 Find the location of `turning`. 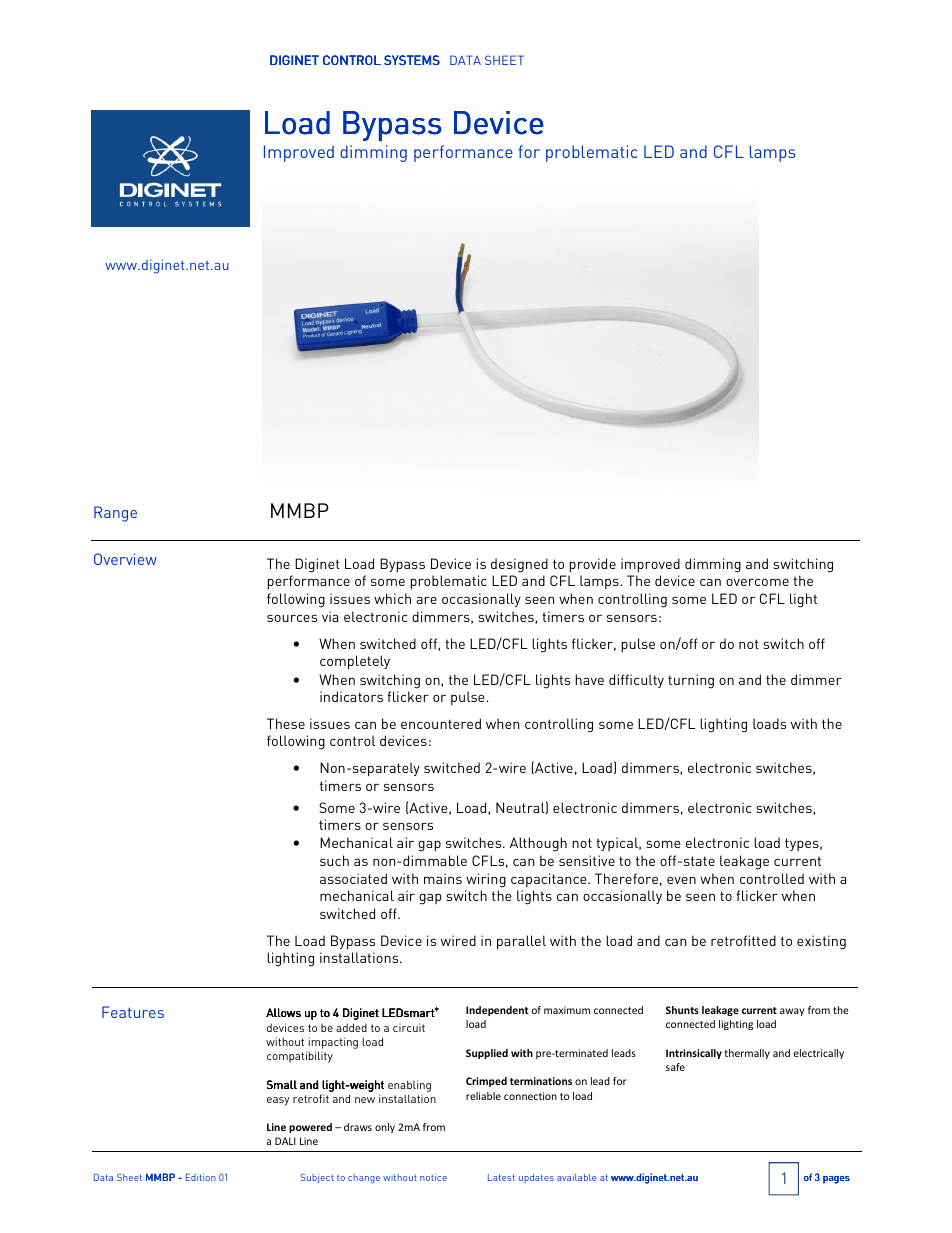

turning is located at coordinates (691, 681).
